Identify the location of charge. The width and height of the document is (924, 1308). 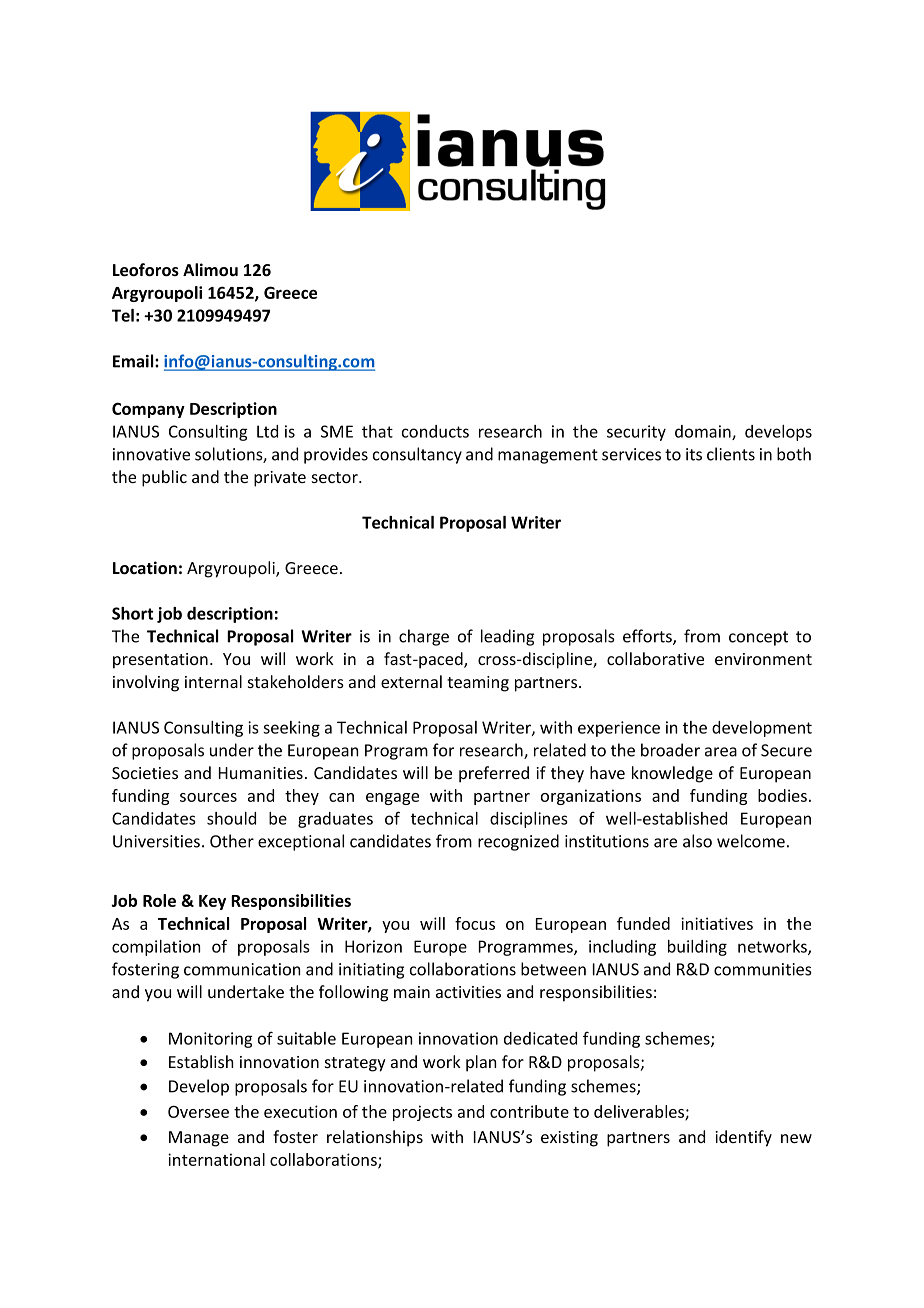
(424, 637).
